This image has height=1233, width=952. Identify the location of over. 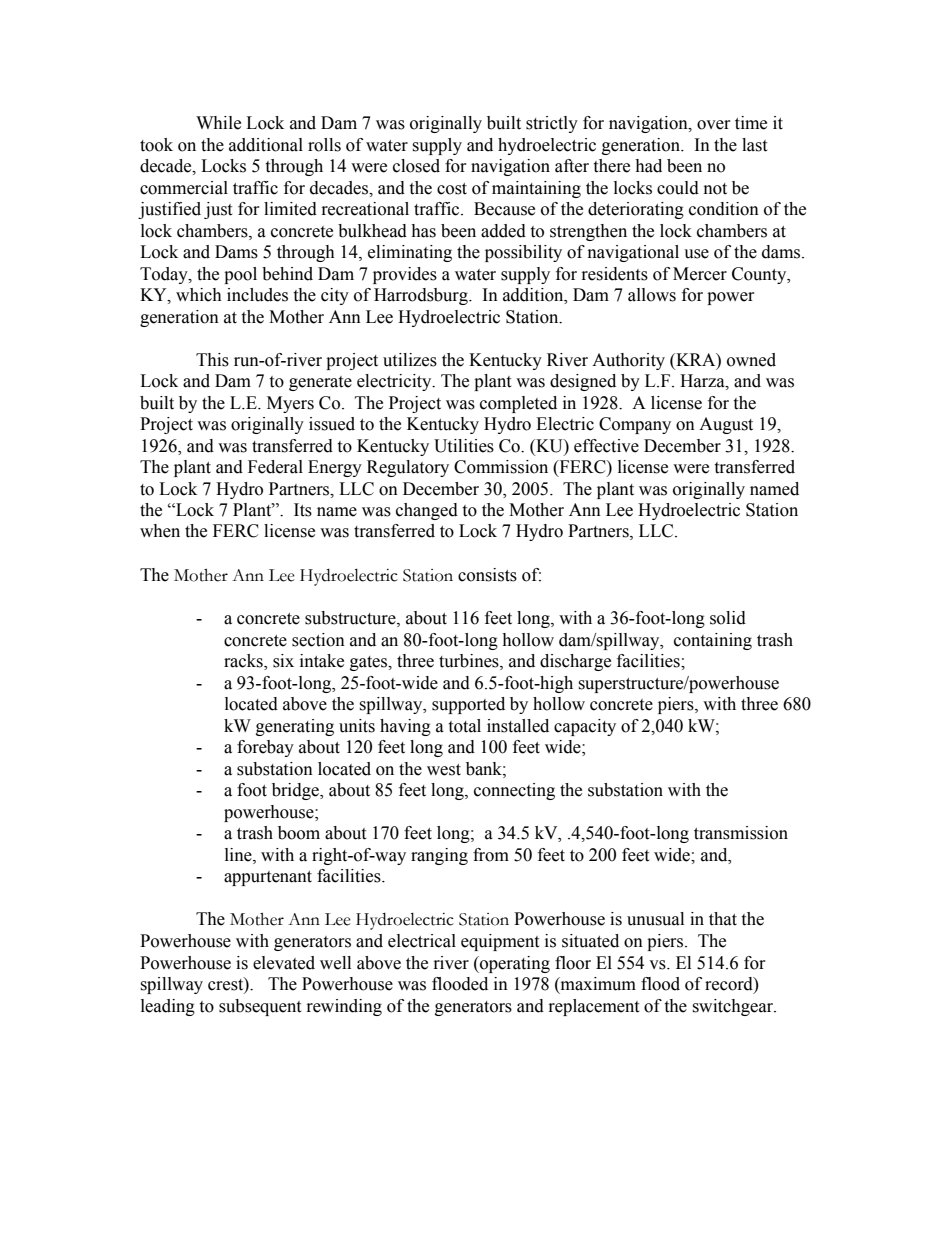
(714, 125).
